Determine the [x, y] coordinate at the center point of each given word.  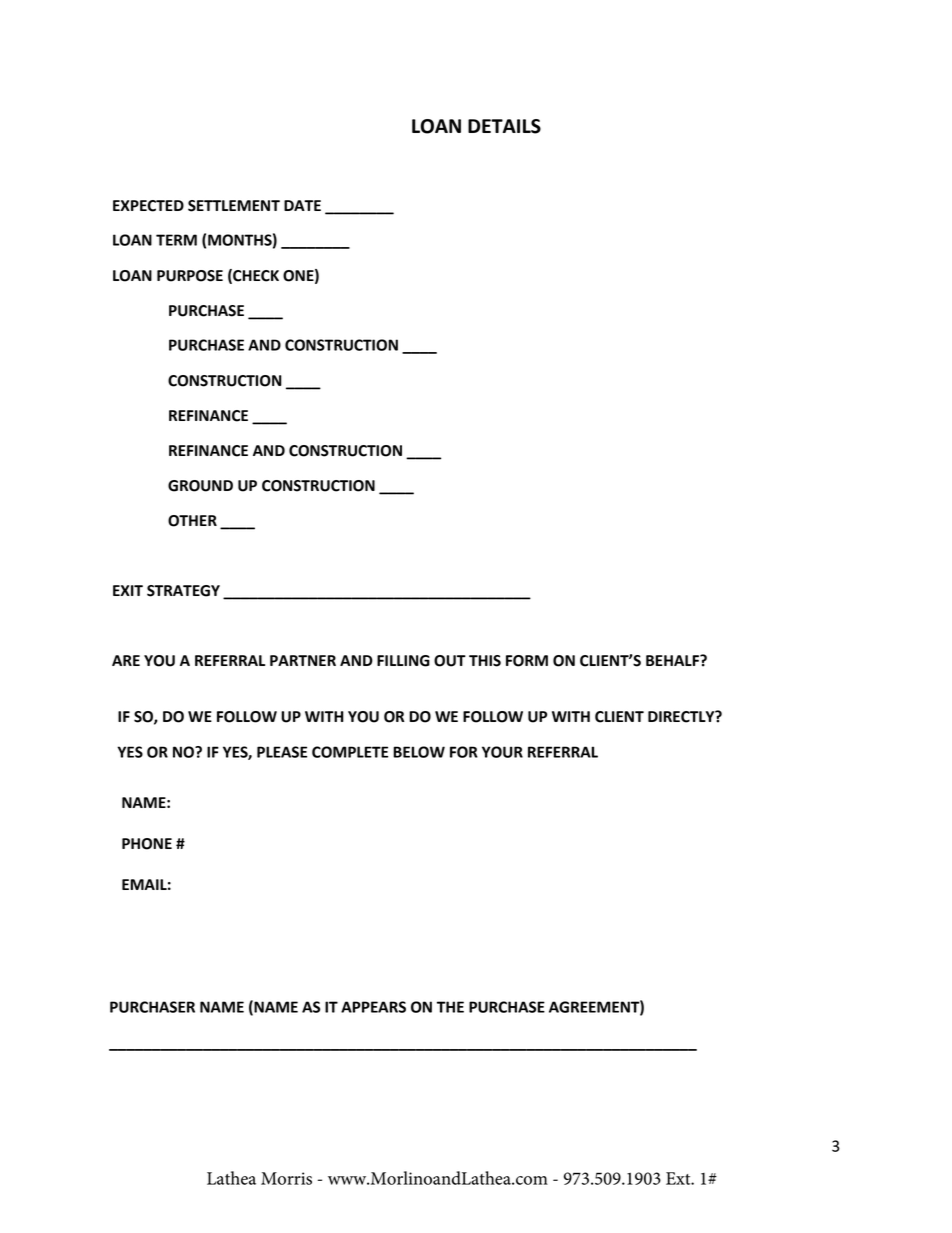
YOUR [502, 752]
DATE [302, 205]
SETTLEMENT [234, 206]
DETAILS [504, 126]
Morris [286, 1178]
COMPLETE [350, 752]
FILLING [403, 661]
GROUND [200, 486]
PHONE [147, 844]
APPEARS [373, 1007]
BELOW [419, 752]
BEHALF [673, 660]
